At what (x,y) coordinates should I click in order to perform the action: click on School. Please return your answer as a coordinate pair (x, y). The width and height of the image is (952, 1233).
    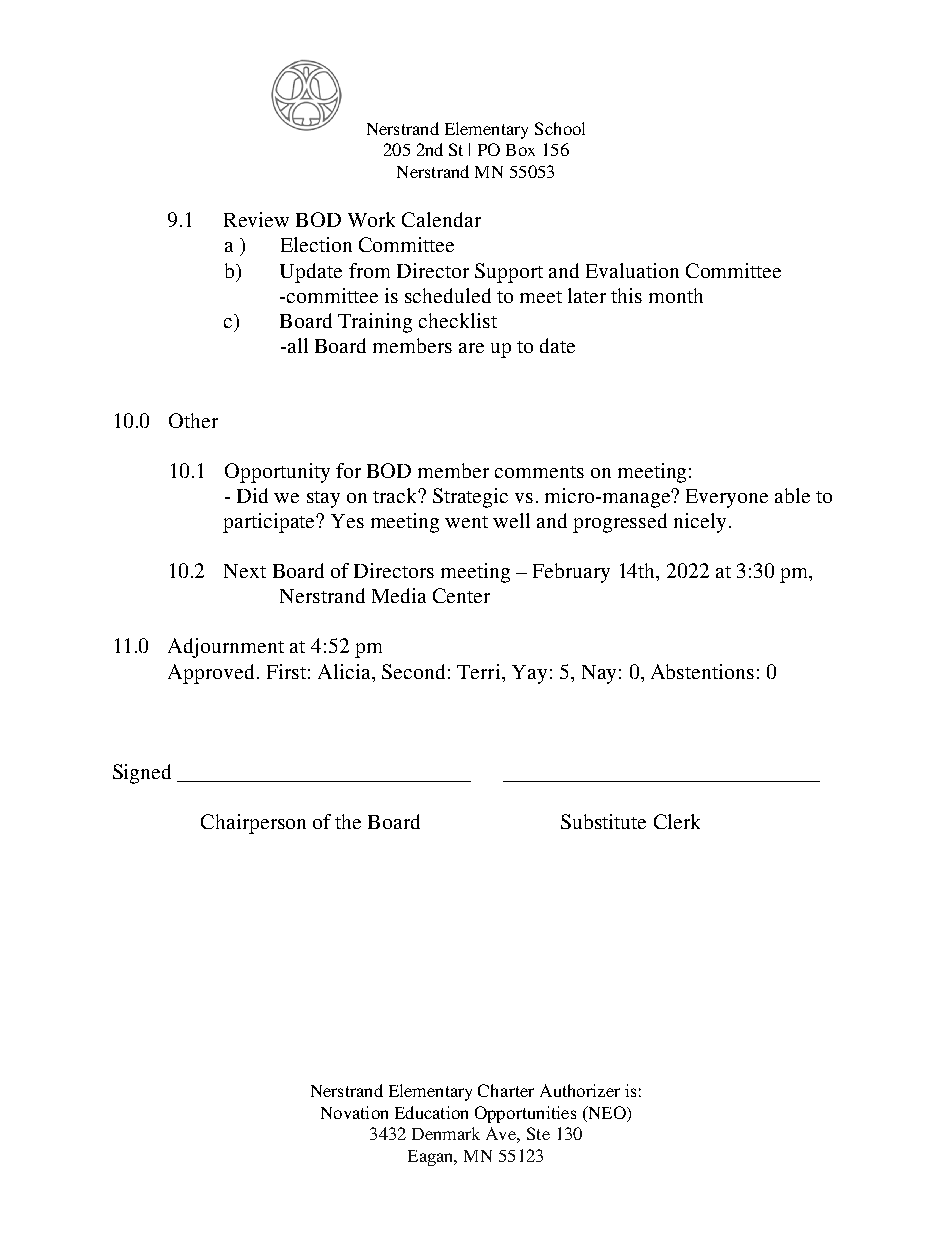
    Looking at the image, I should click on (560, 128).
